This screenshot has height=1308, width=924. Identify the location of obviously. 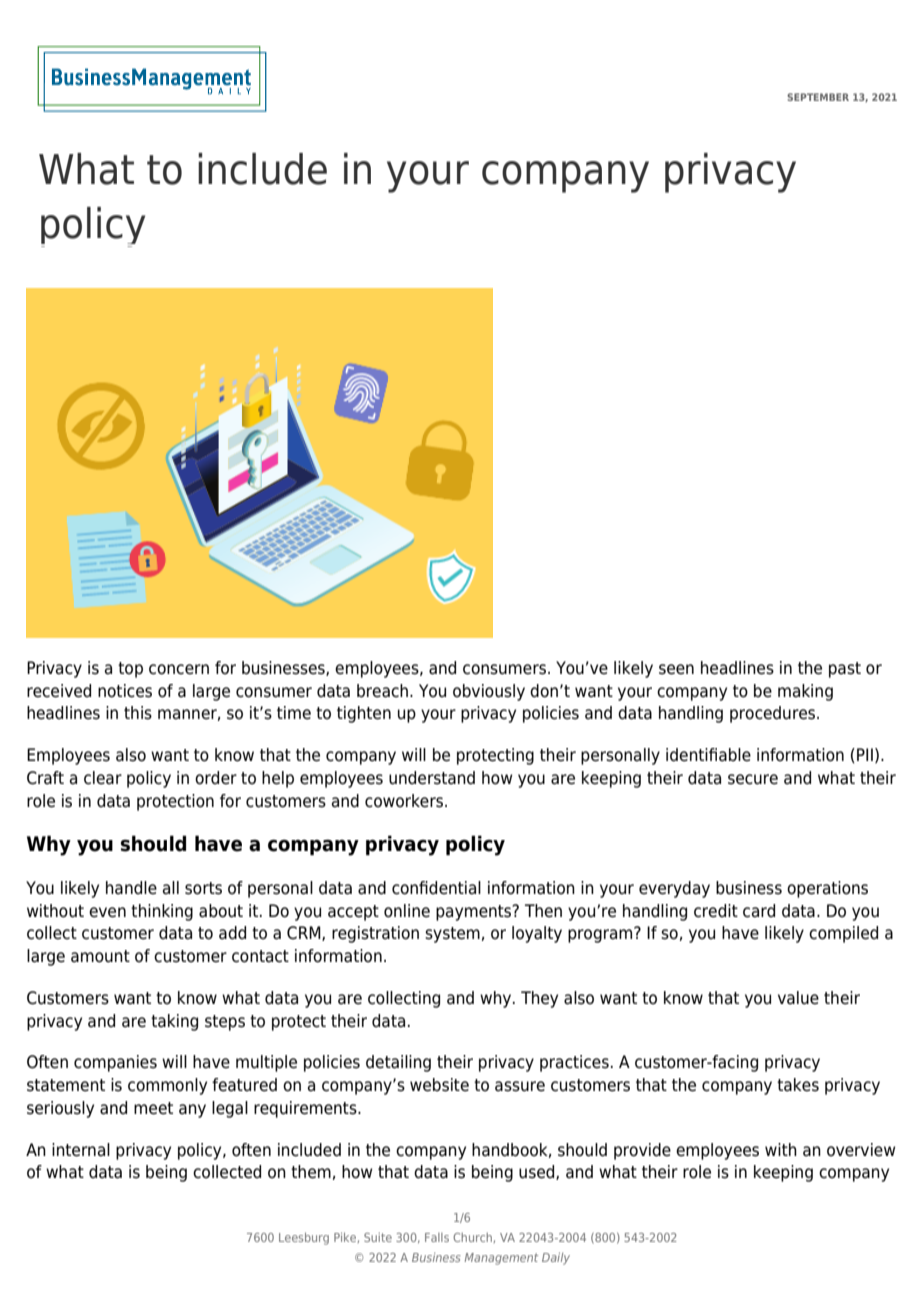
(489, 692).
